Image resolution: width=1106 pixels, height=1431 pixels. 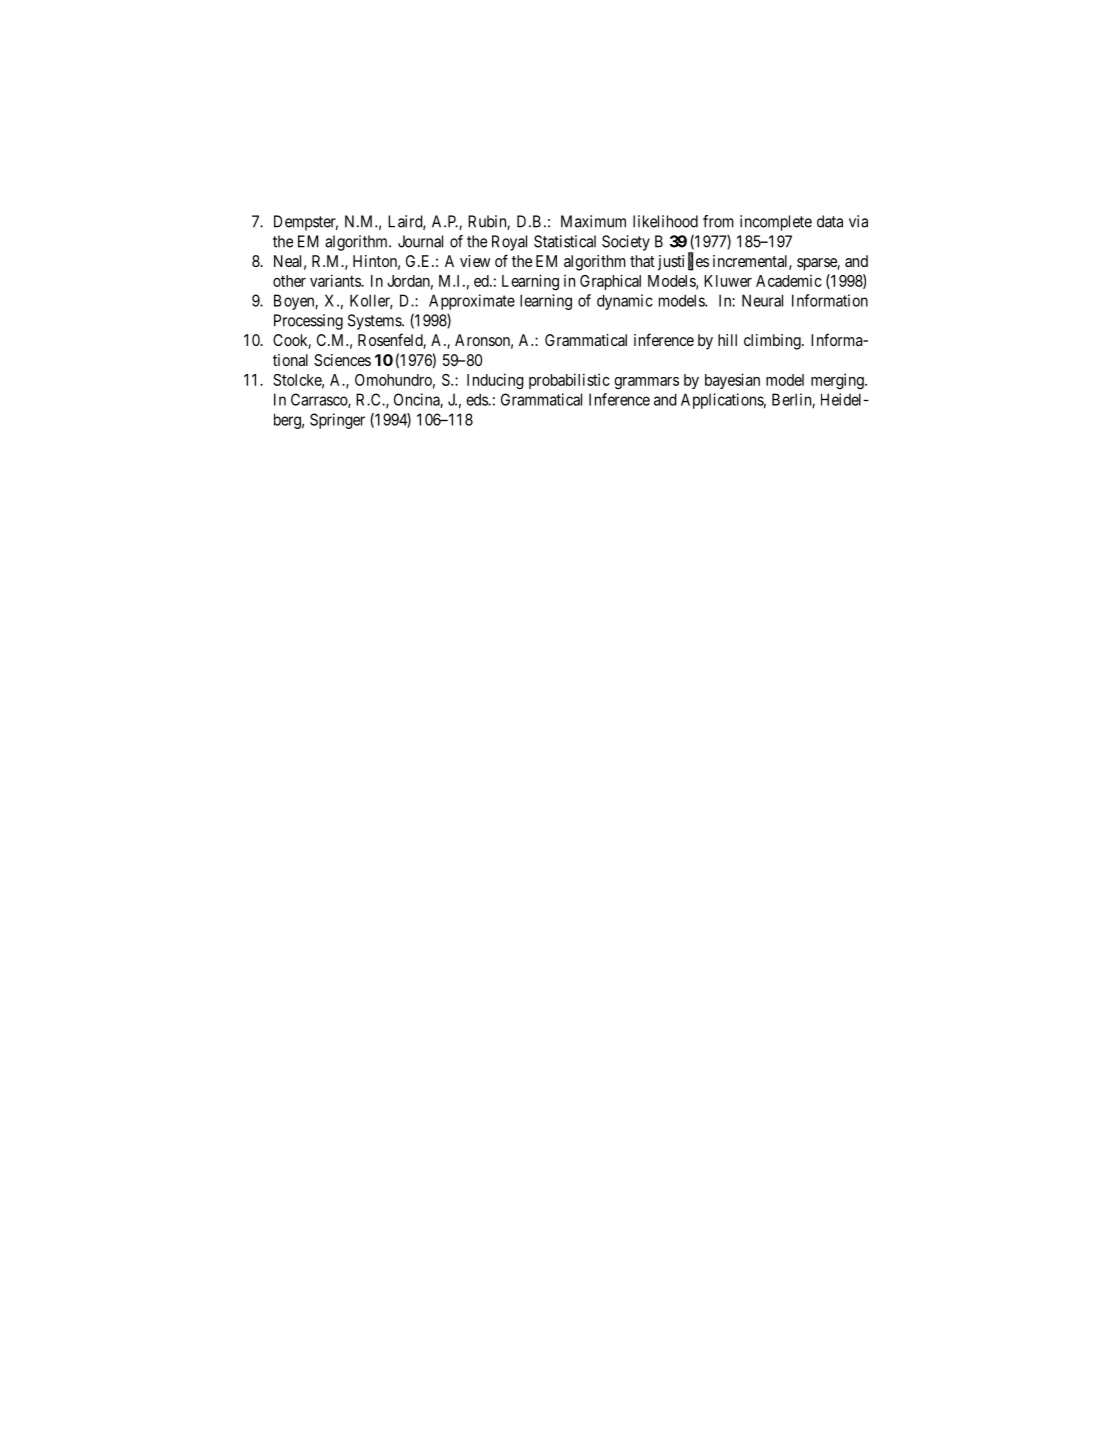 What do you see at coordinates (625, 302) in the document?
I see `dynamic` at bounding box center [625, 302].
